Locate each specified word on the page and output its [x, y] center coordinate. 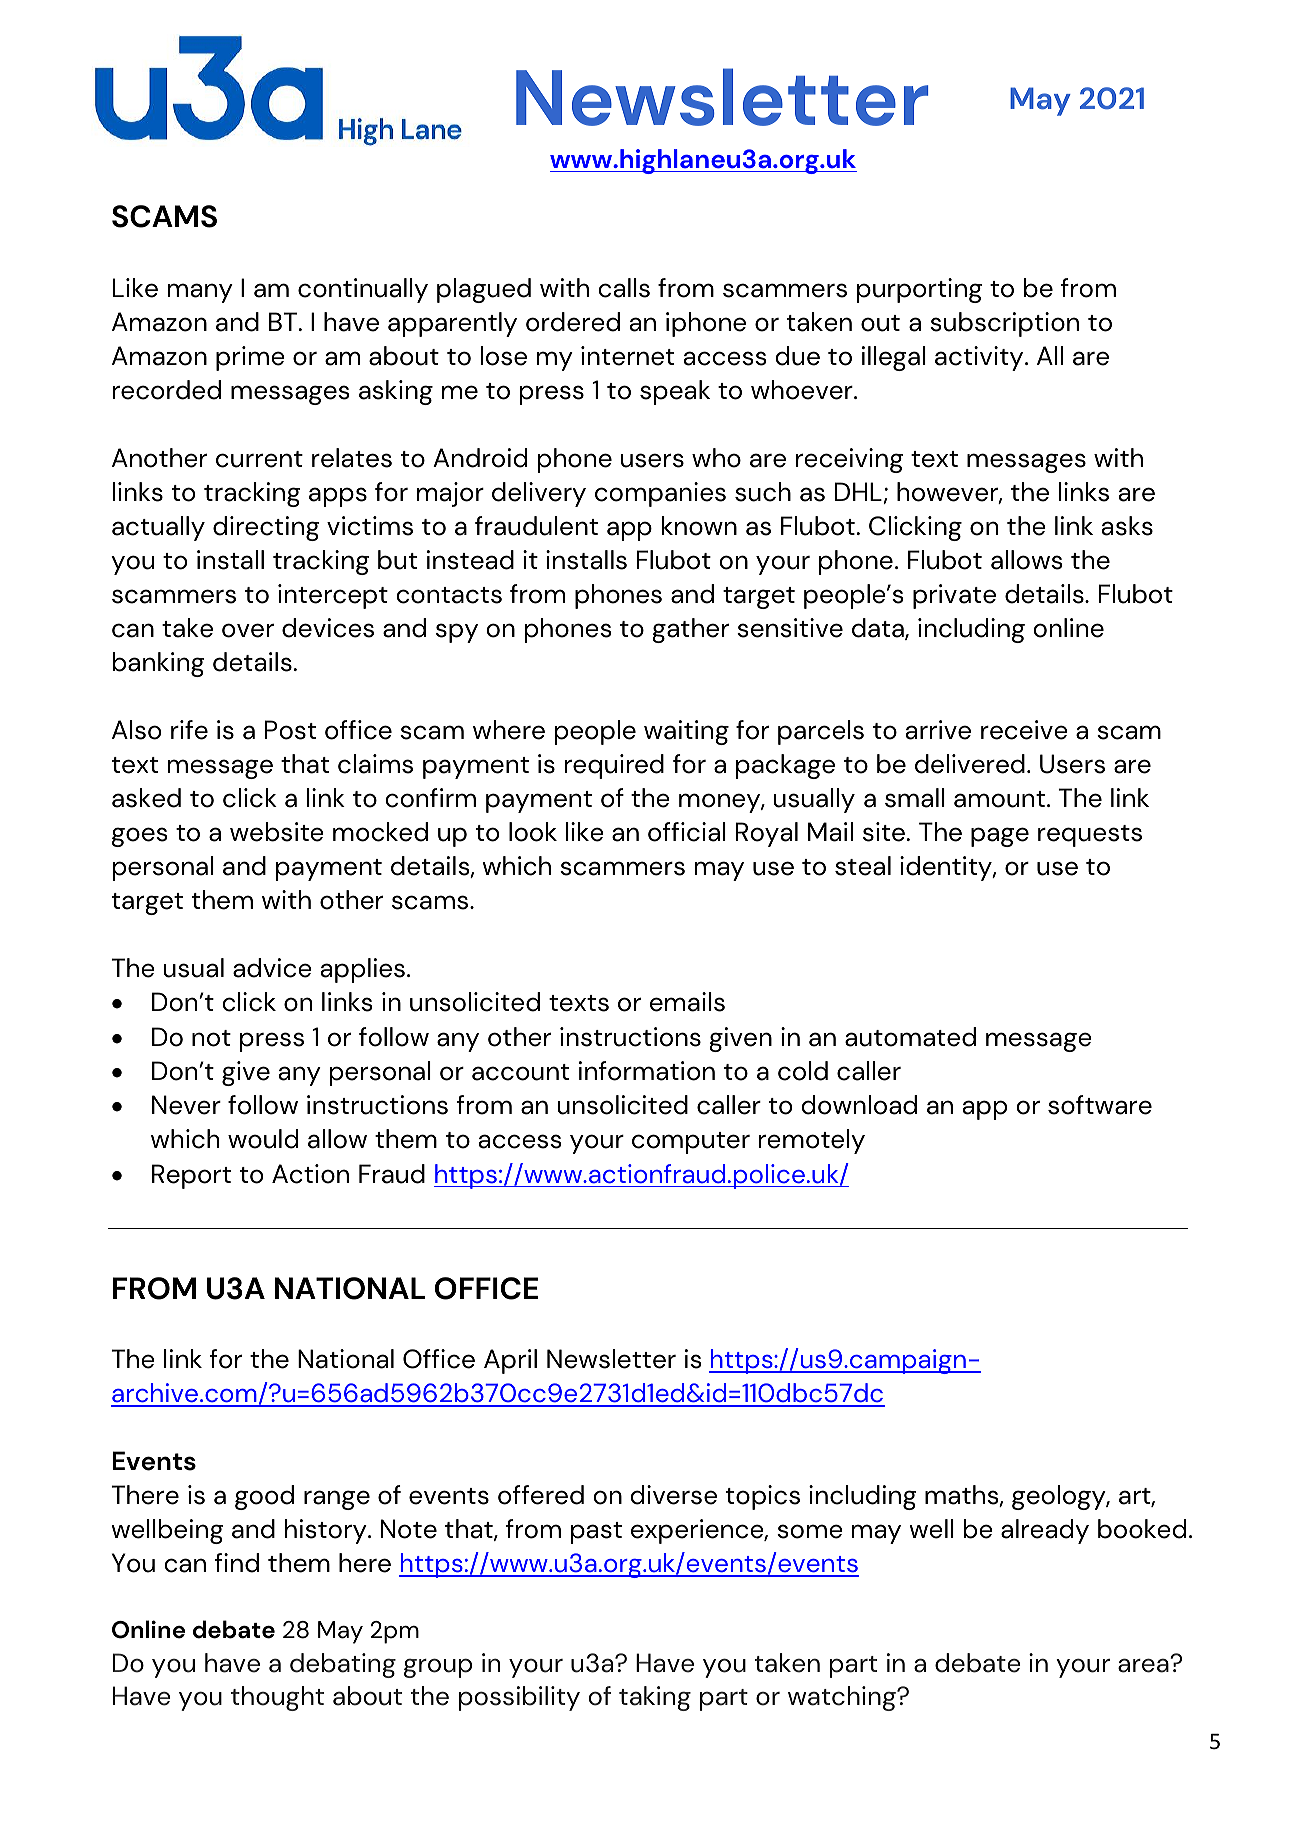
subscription [1004, 324]
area [1144, 1665]
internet [627, 356]
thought [277, 1698]
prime [250, 358]
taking [655, 1698]
